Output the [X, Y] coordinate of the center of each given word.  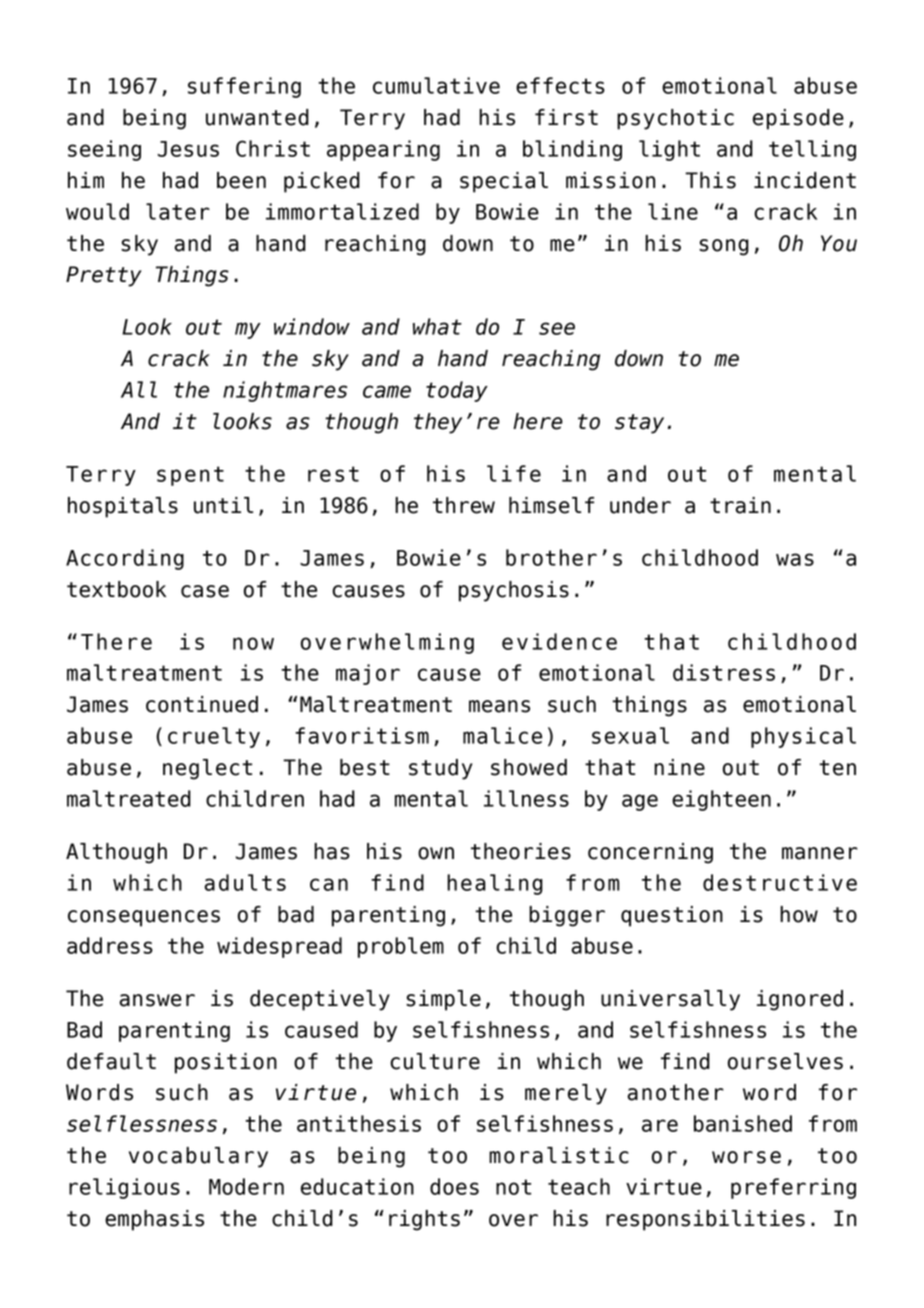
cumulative [436, 85]
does [454, 1186]
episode [798, 119]
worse [746, 1157]
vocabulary [198, 1157]
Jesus [188, 149]
